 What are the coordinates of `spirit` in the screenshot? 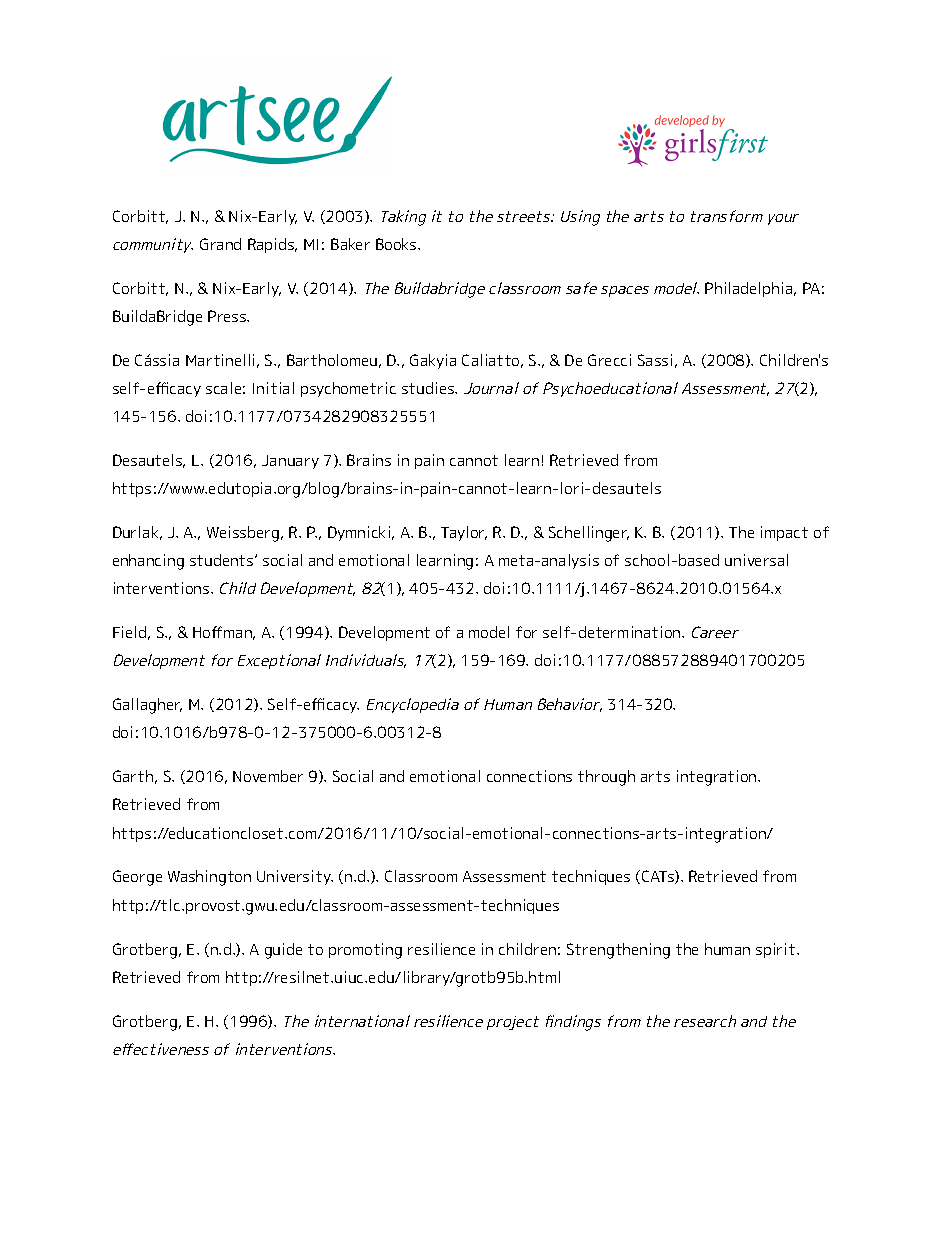 It's located at (777, 950).
